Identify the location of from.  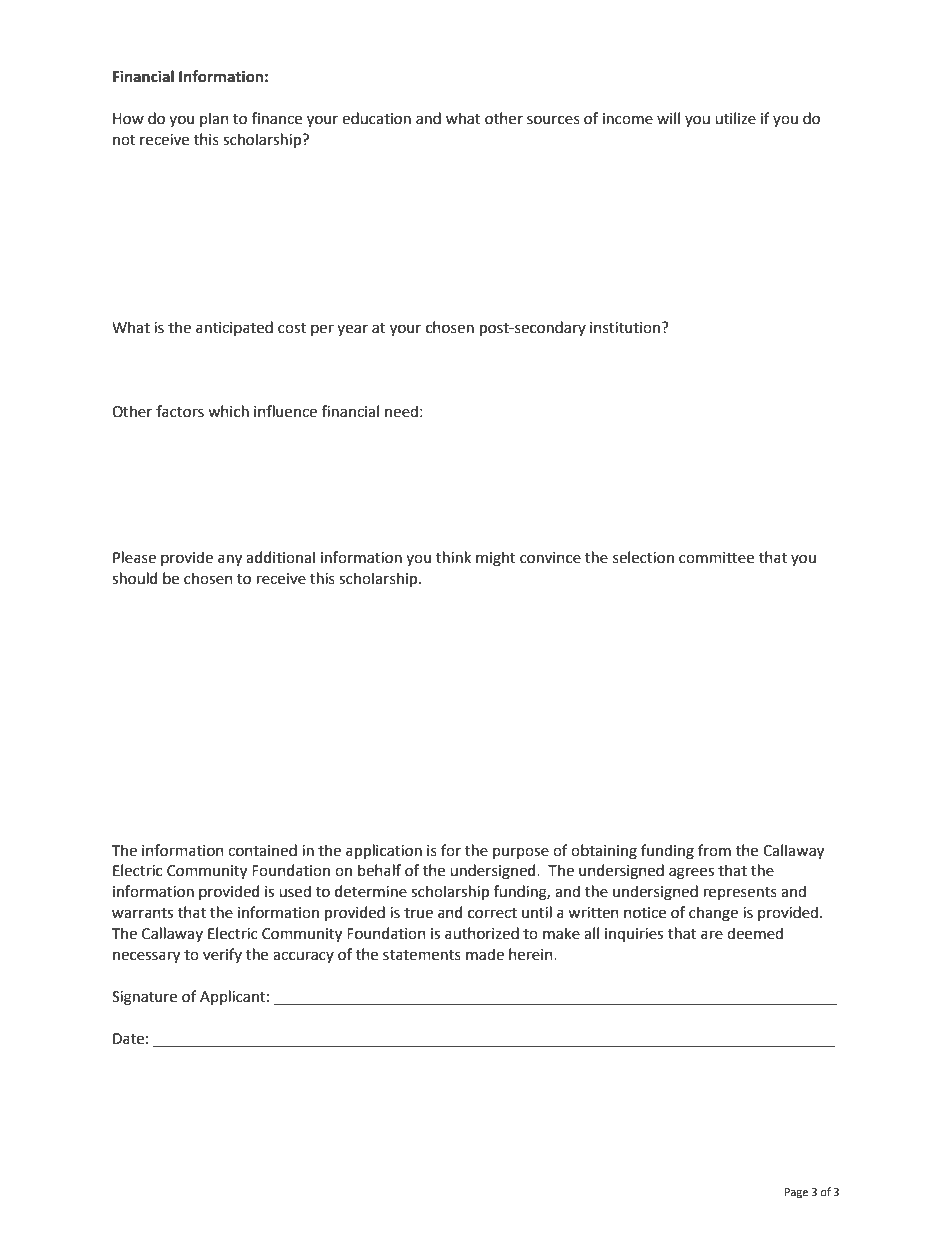
(714, 850).
